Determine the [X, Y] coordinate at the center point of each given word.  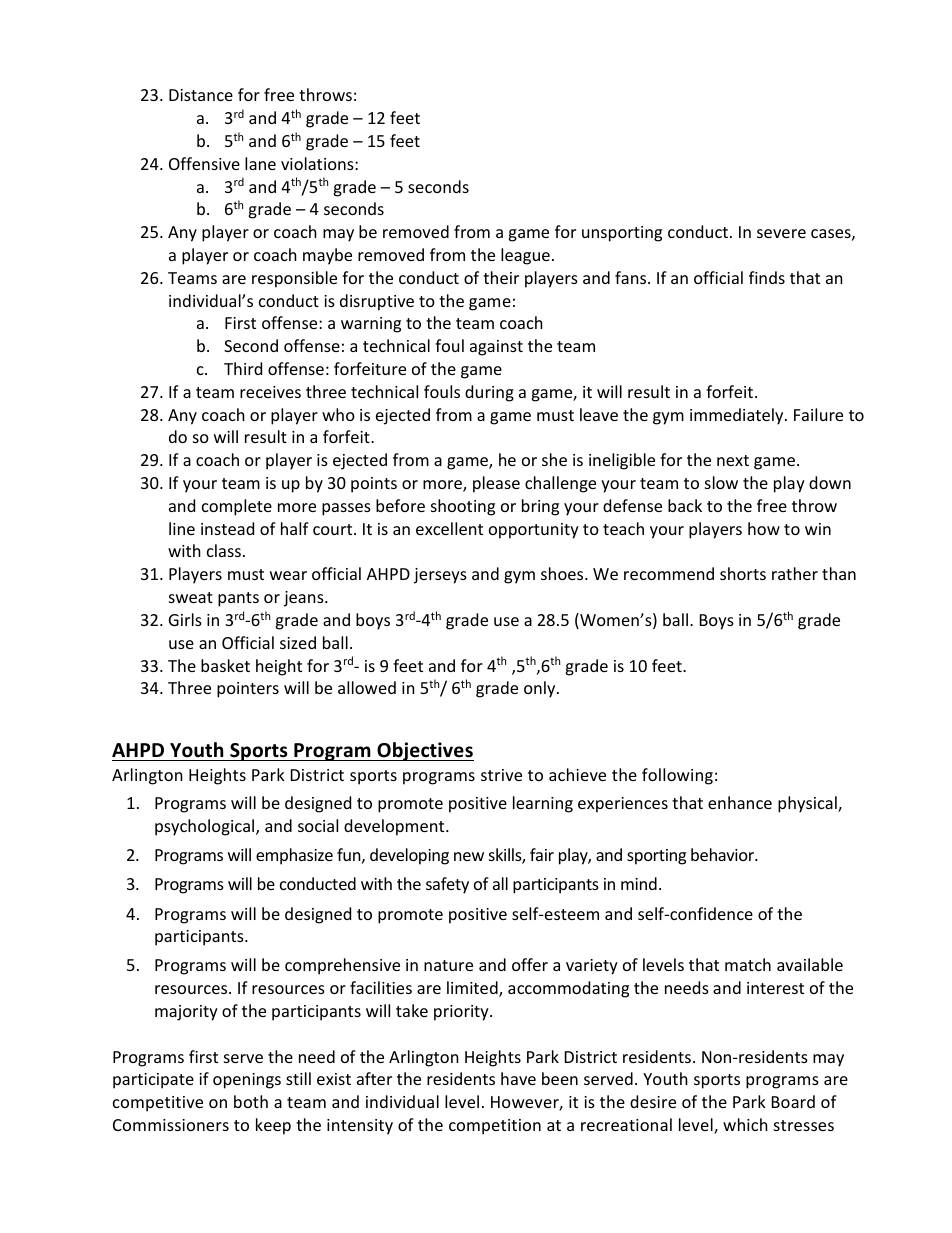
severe [781, 233]
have [518, 1078]
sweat [191, 597]
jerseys [440, 576]
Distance [201, 95]
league [525, 256]
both [251, 1101]
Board [793, 1101]
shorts [743, 573]
